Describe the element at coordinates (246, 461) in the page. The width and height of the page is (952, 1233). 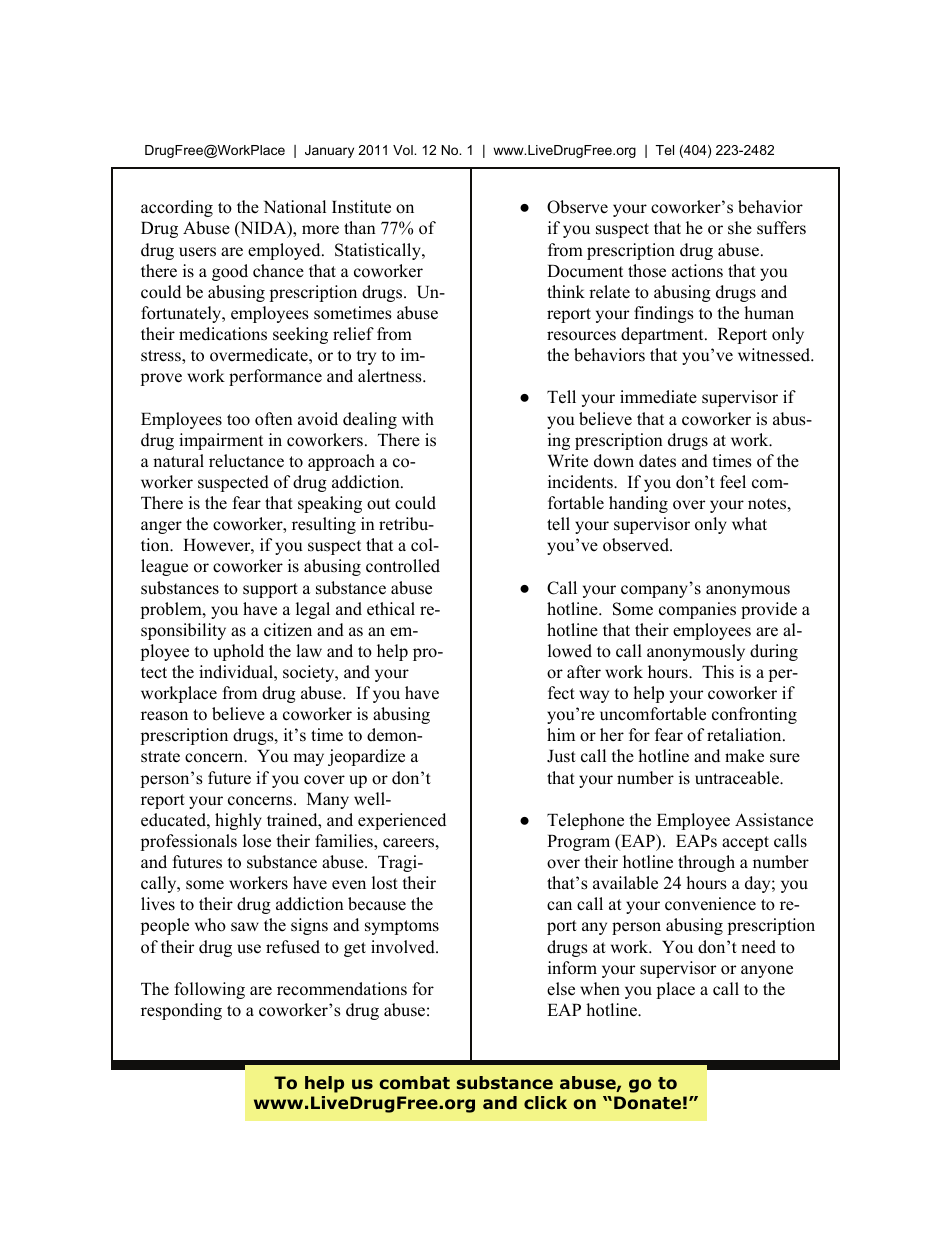
I see `reluctance` at that location.
